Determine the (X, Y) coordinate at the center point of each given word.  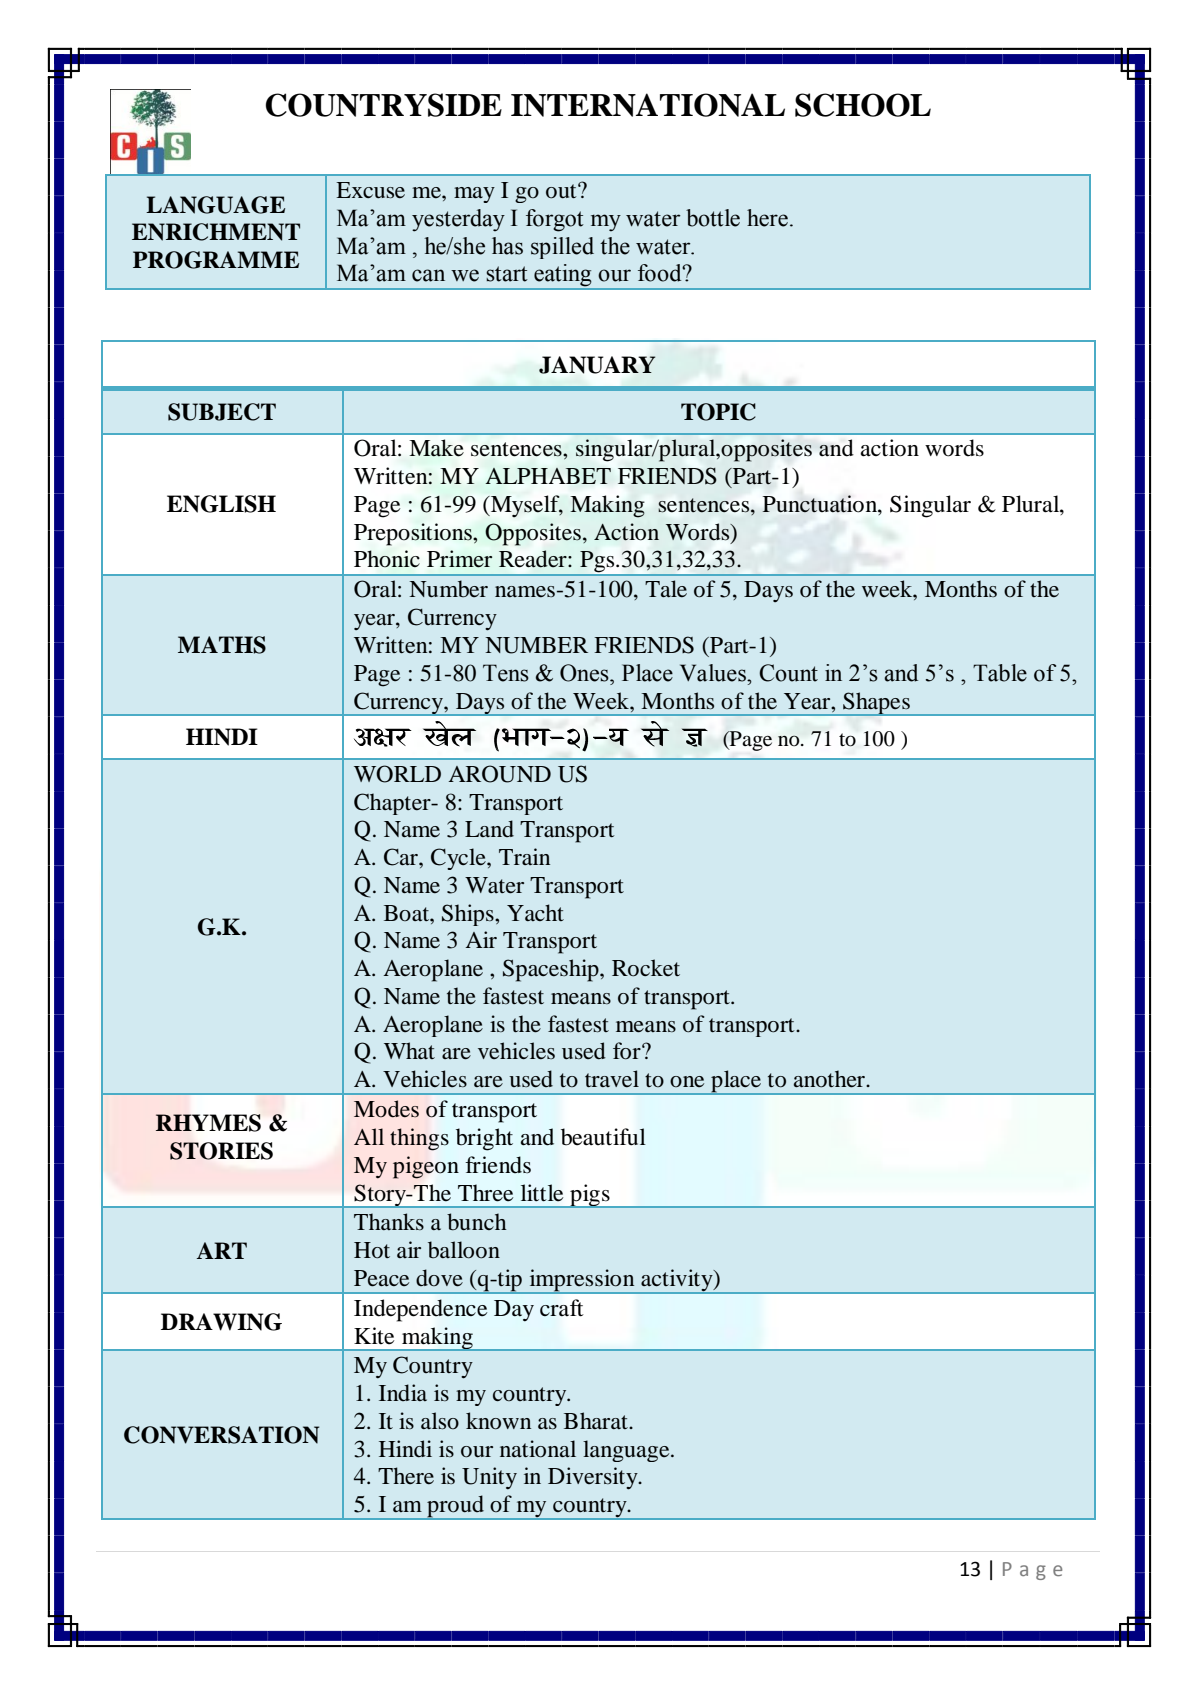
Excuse (370, 190)
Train (524, 856)
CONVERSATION (221, 1435)
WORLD (397, 774)
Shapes (876, 704)
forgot (555, 220)
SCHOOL (863, 105)
